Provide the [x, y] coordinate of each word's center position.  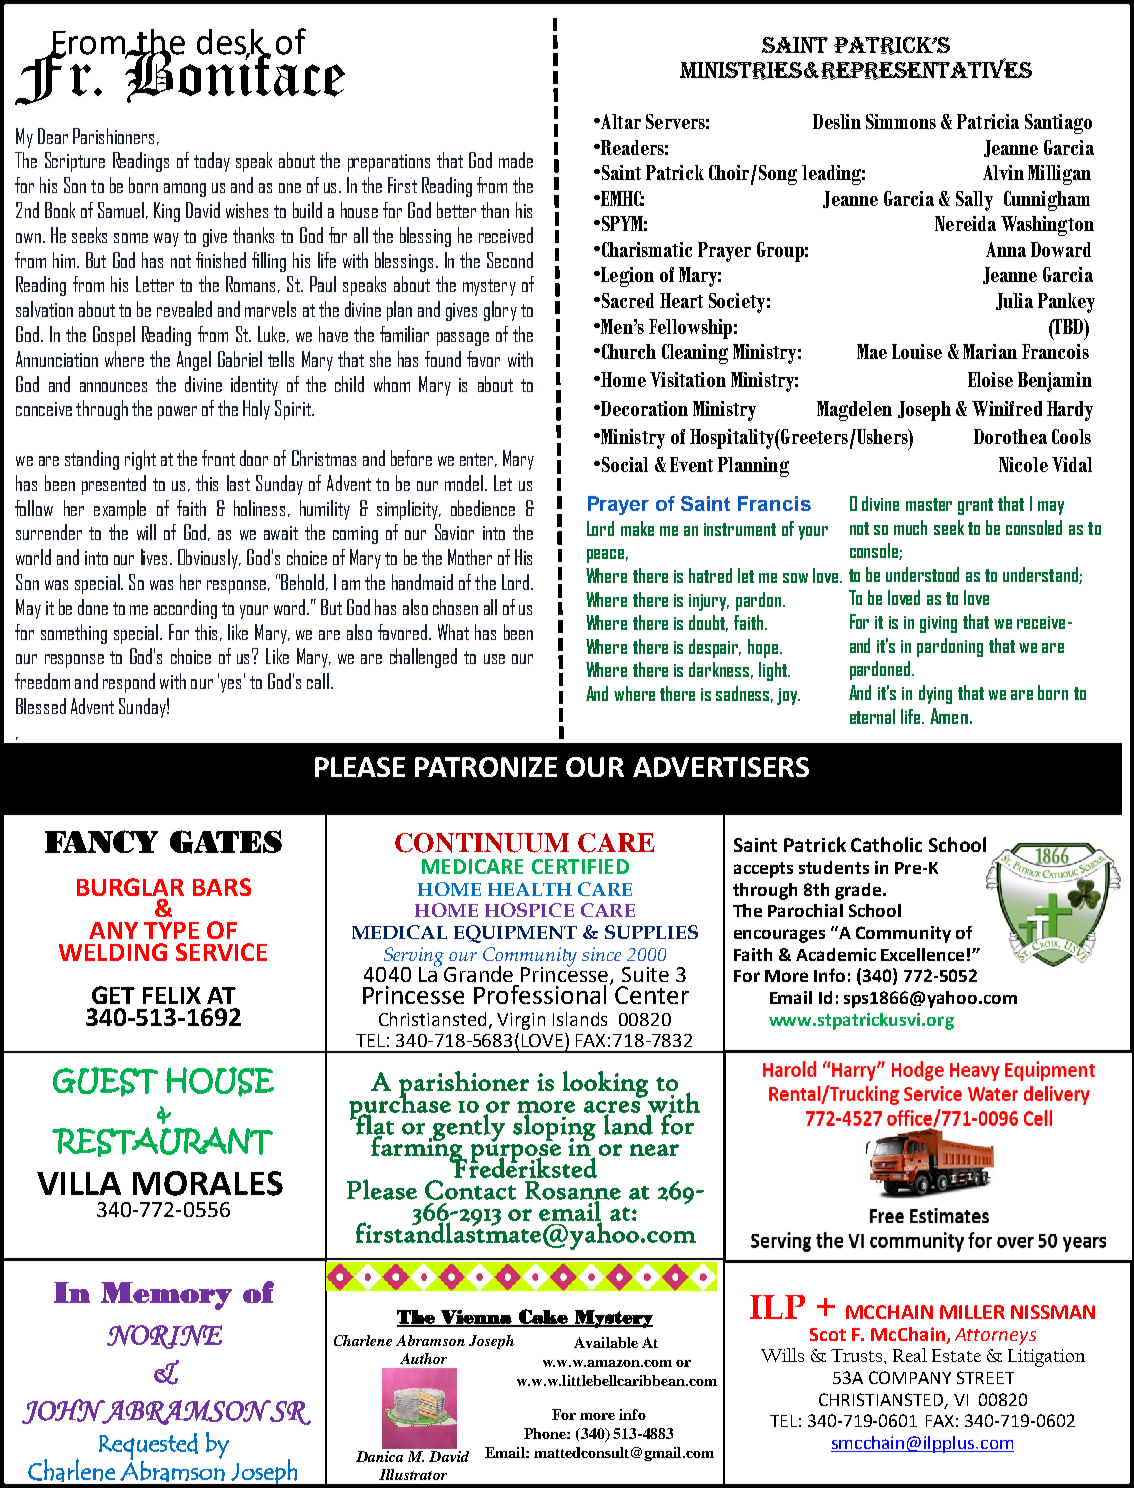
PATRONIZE [486, 767]
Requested [148, 1447]
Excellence [922, 954]
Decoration [643, 408]
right [140, 460]
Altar [620, 121]
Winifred [1007, 408]
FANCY [101, 841]
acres [612, 1108]
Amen [949, 716]
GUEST [105, 1082]
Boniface [234, 75]
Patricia [988, 121]
